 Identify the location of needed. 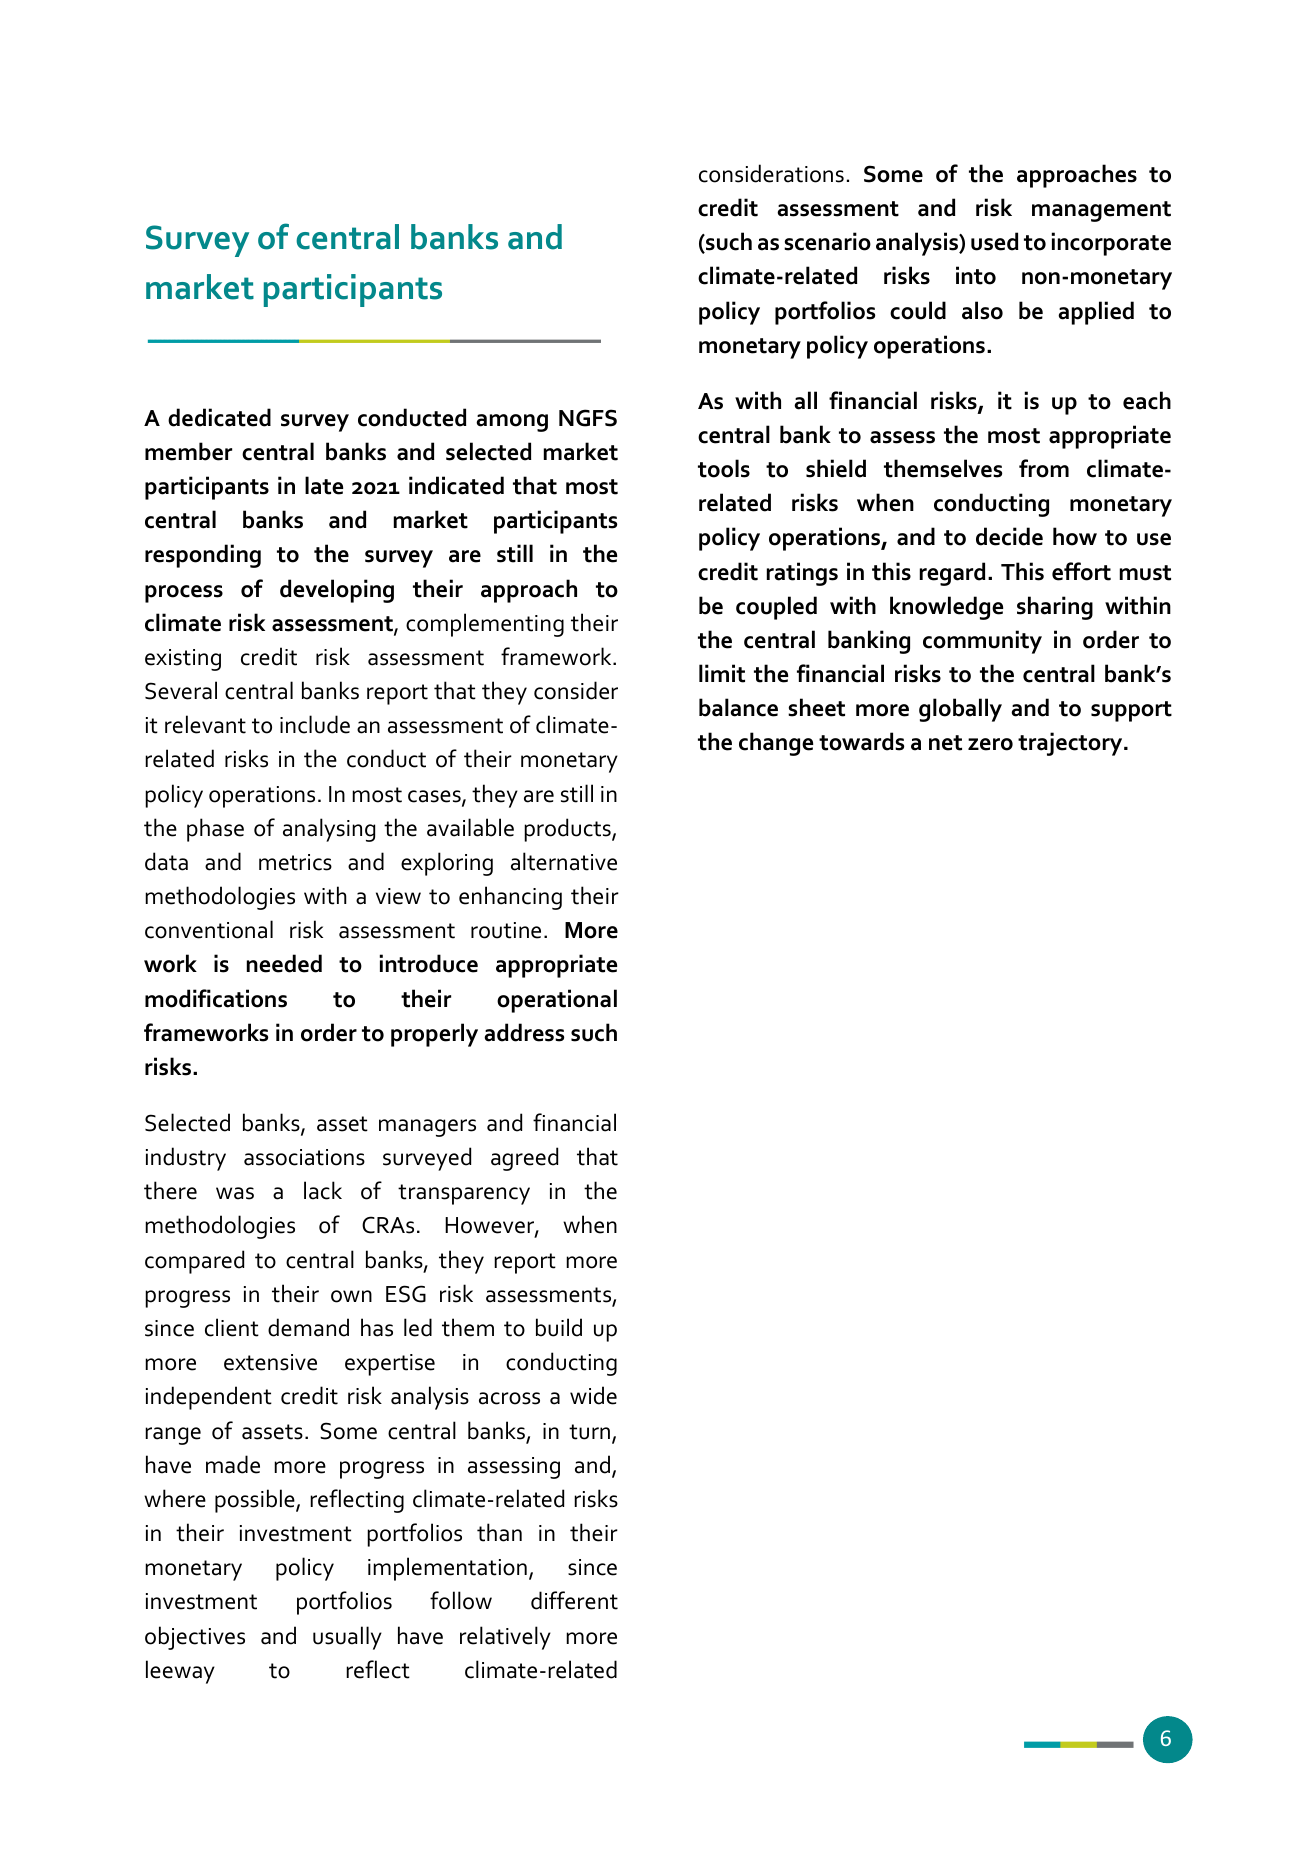
(284, 963).
